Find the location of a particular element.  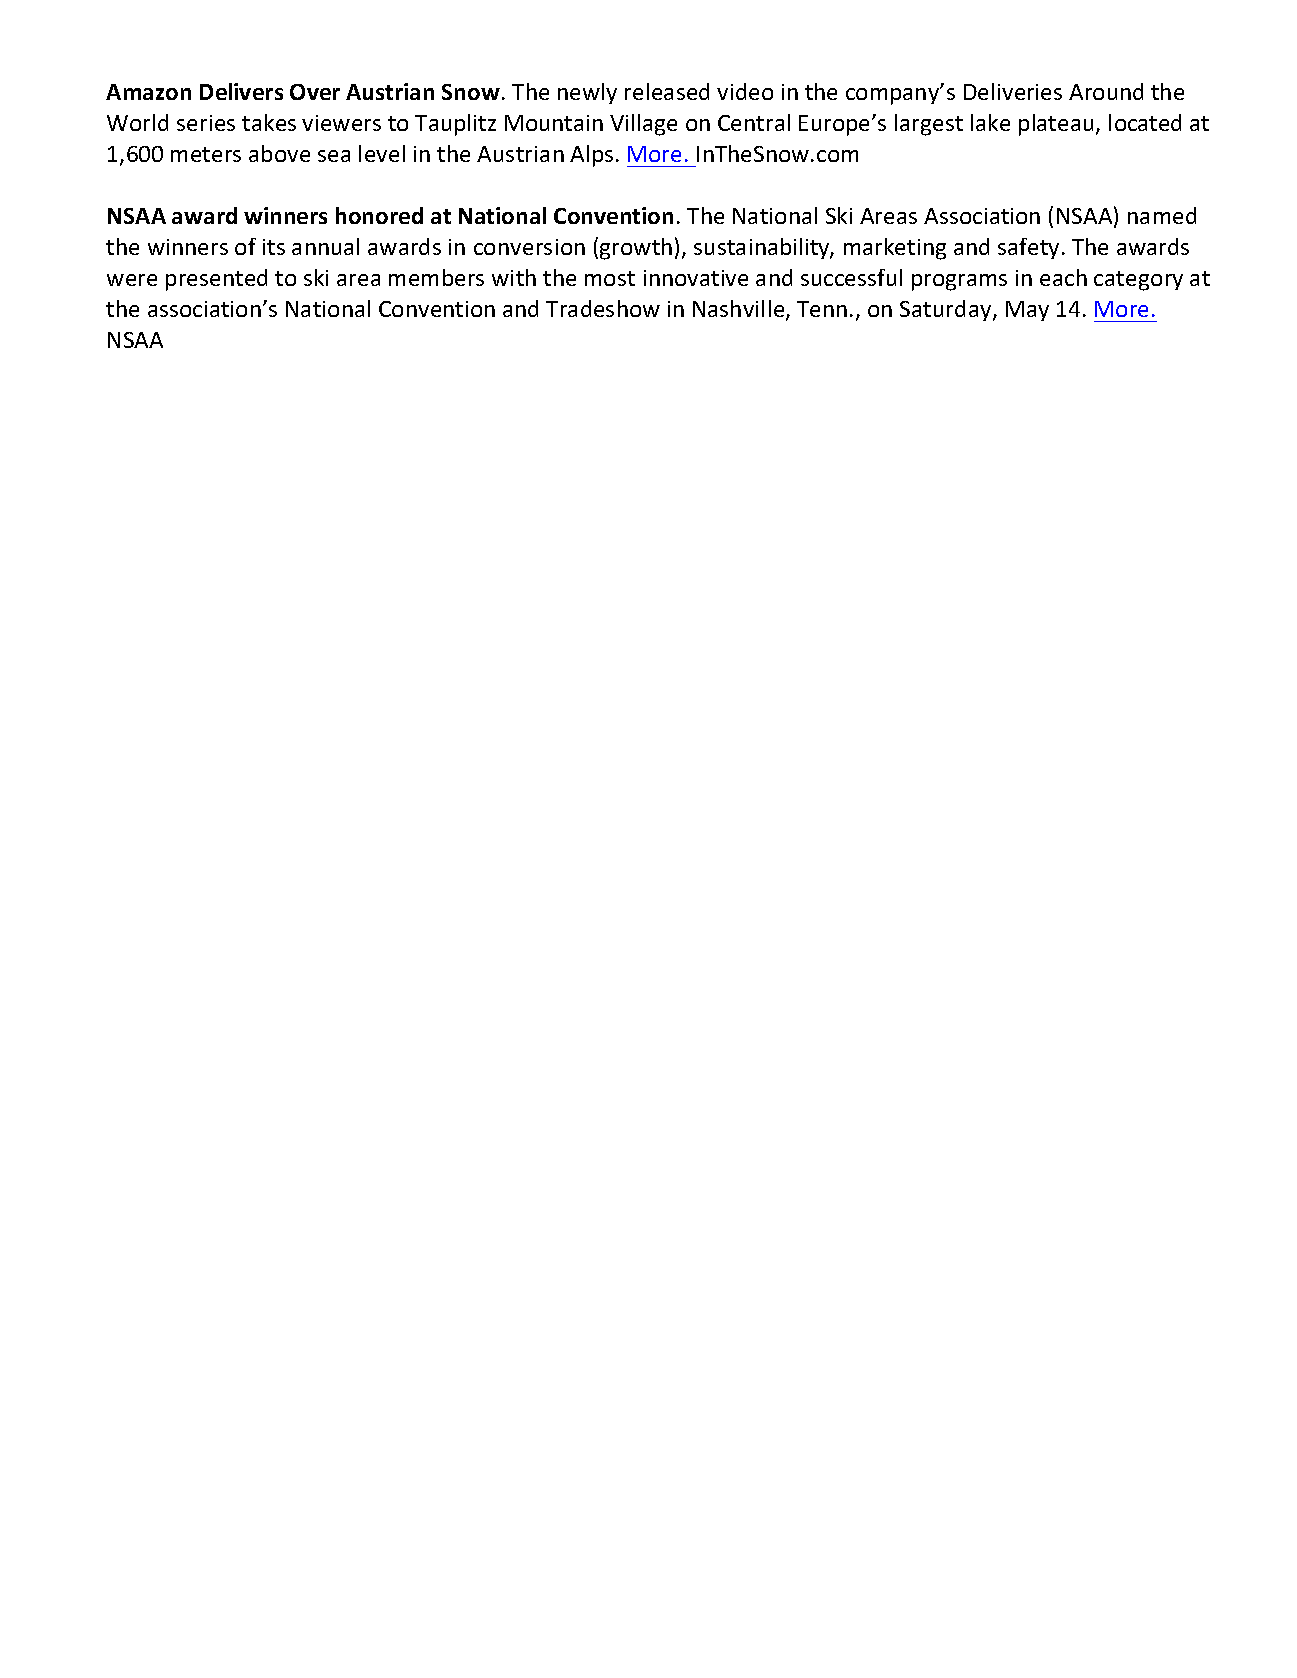

conversion is located at coordinates (529, 247).
